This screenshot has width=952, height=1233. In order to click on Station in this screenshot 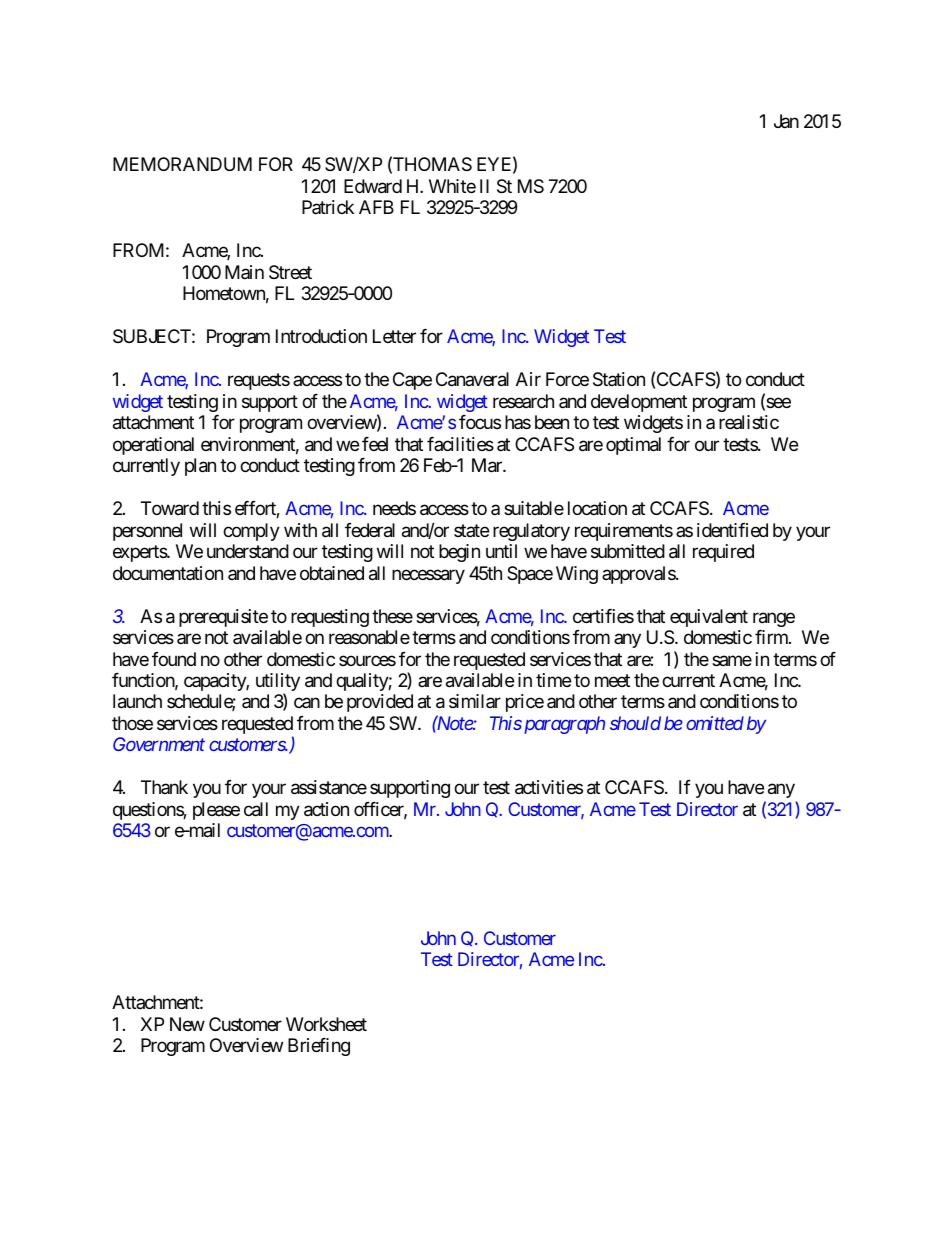, I will do `click(619, 379)`.
